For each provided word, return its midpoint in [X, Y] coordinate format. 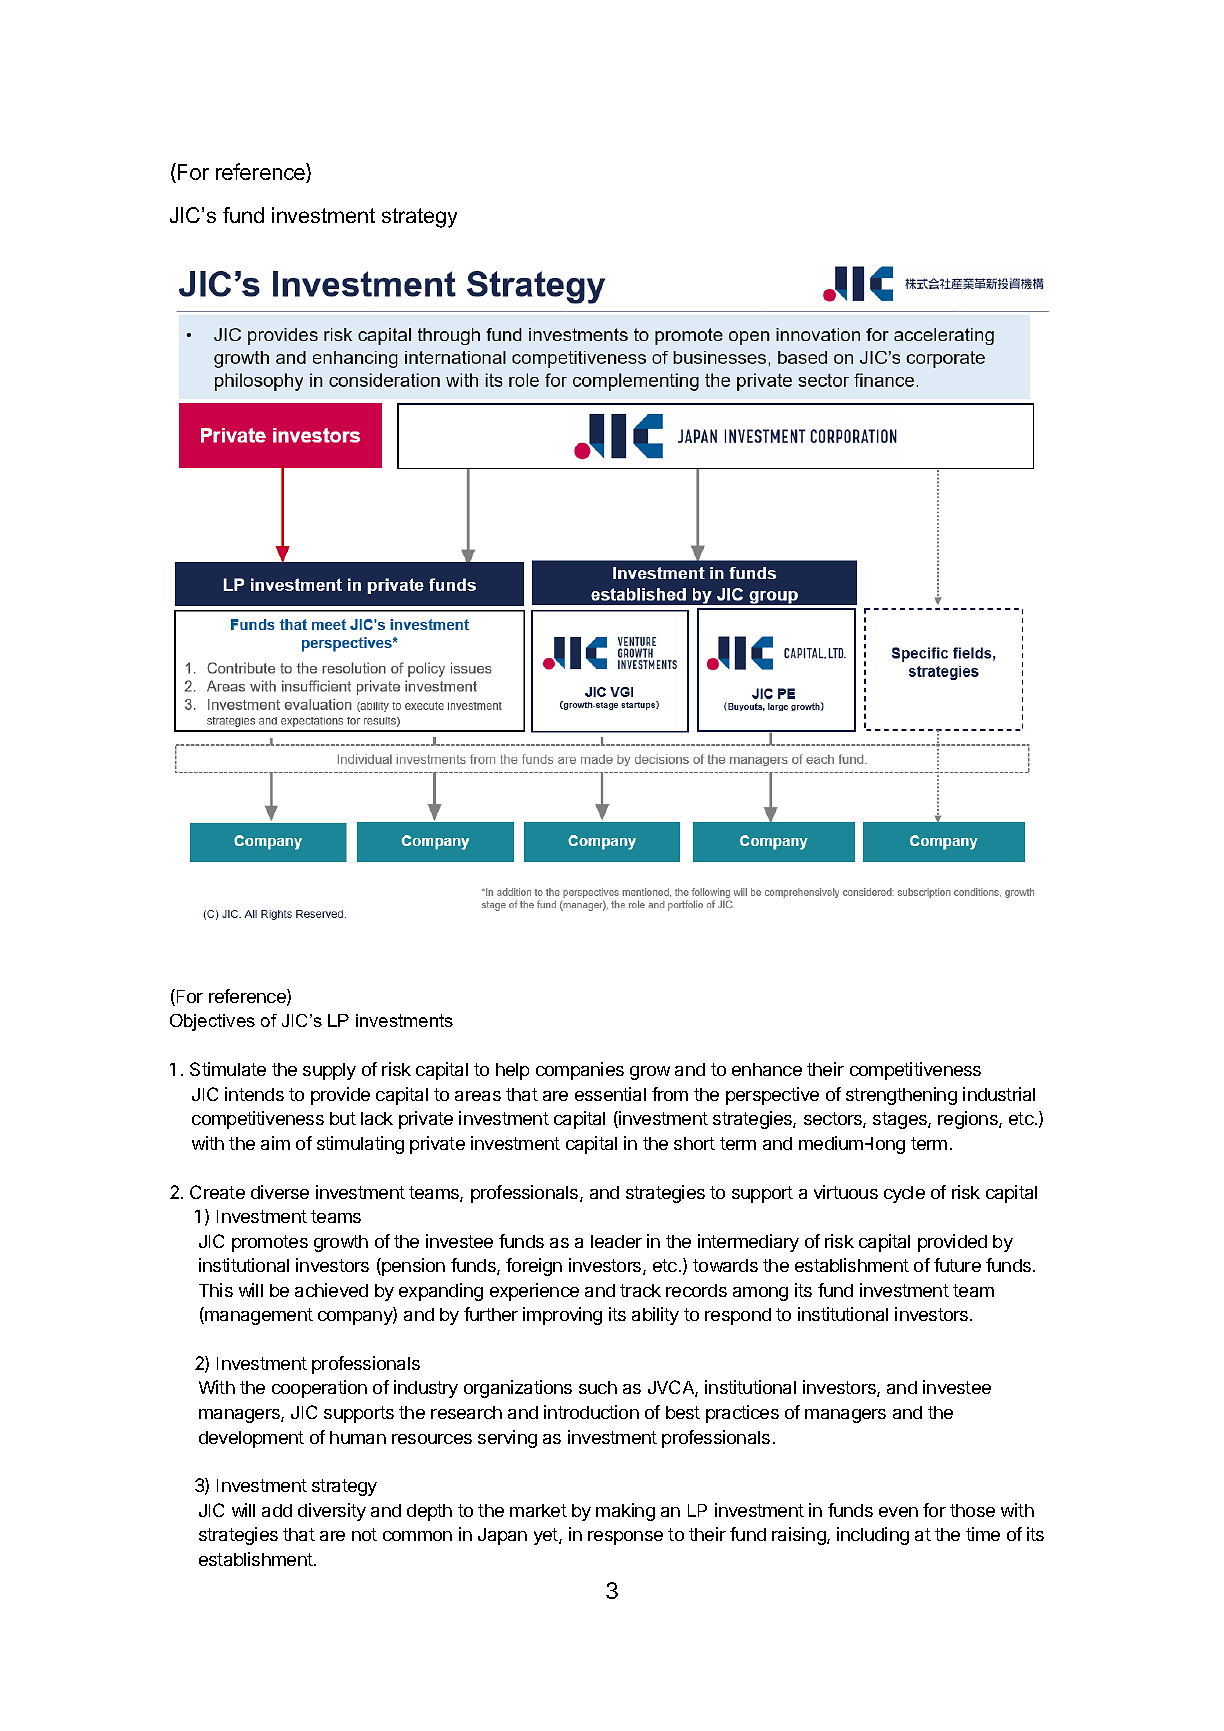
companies [580, 1071]
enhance [767, 1069]
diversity [332, 1512]
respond [738, 1316]
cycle [904, 1194]
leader [616, 1241]
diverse [280, 1192]
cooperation [319, 1389]
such [598, 1387]
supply [329, 1071]
